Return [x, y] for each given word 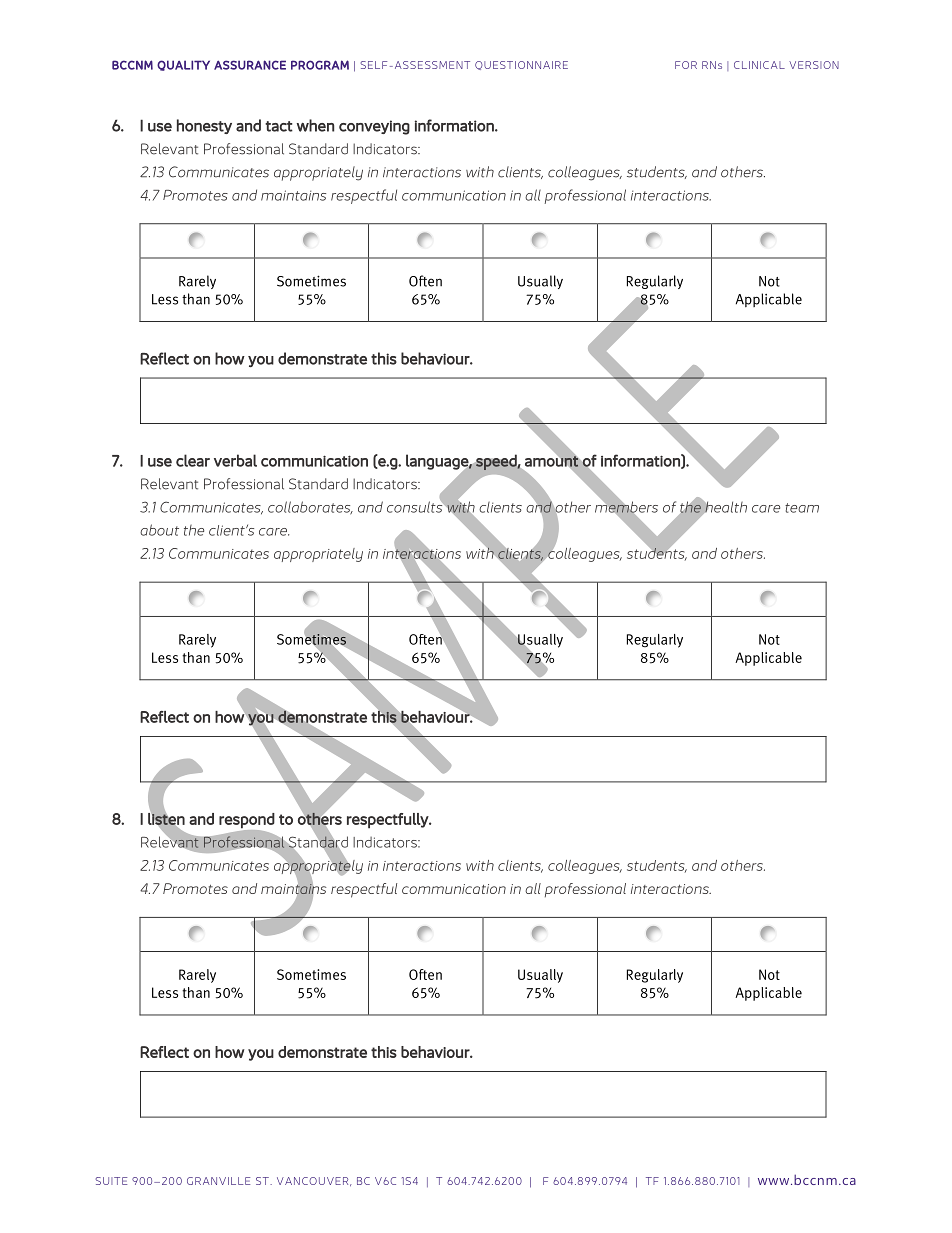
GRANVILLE [218, 1181]
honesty [204, 126]
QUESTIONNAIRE [521, 65]
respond [247, 821]
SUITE [111, 1181]
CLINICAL [759, 65]
